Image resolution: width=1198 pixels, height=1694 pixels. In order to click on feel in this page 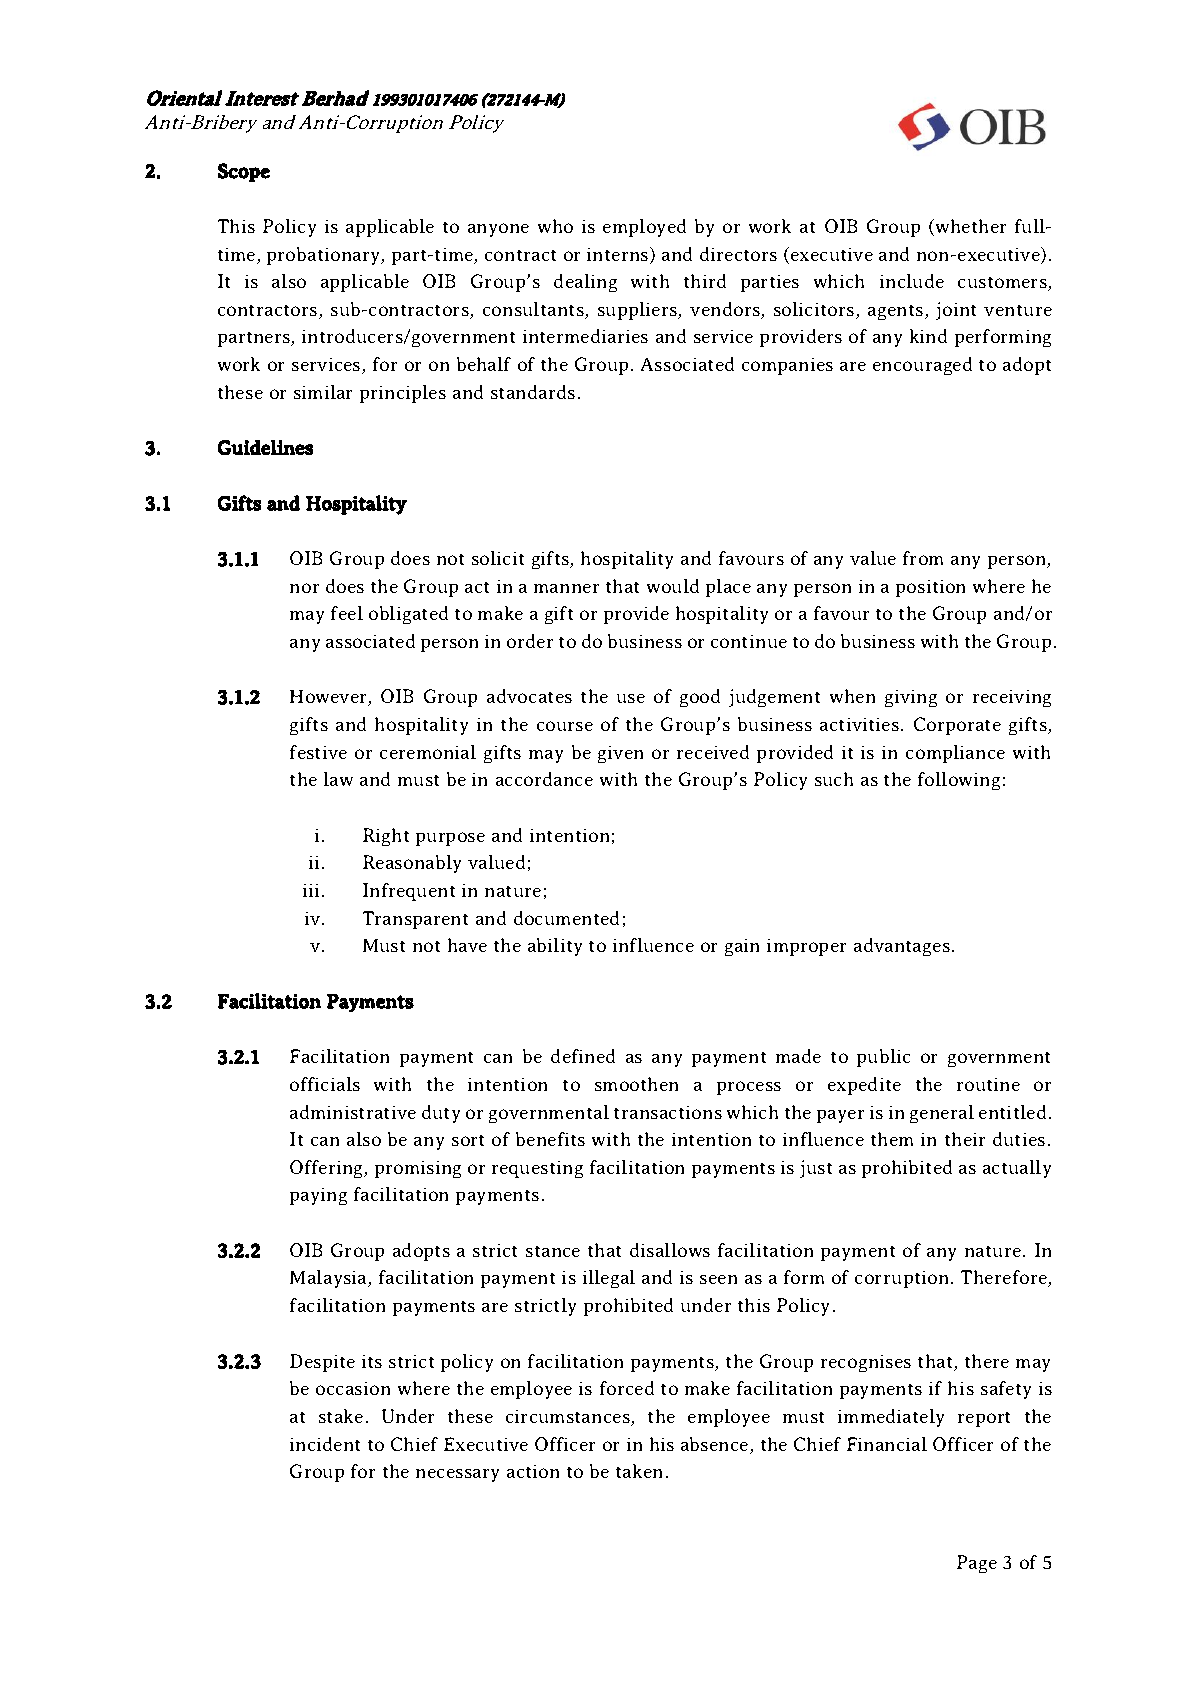, I will do `click(347, 613)`.
